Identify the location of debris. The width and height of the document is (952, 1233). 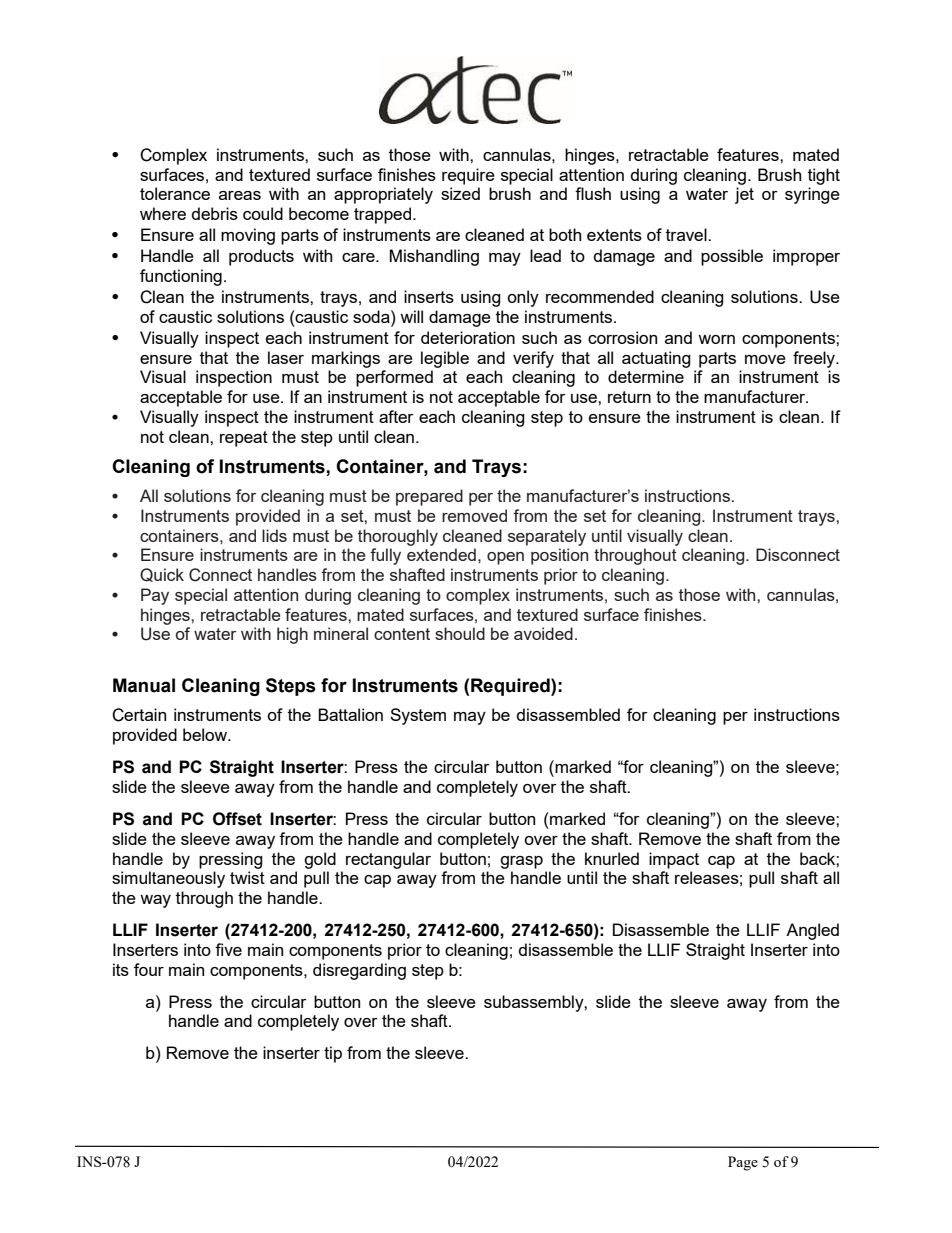
(215, 213).
